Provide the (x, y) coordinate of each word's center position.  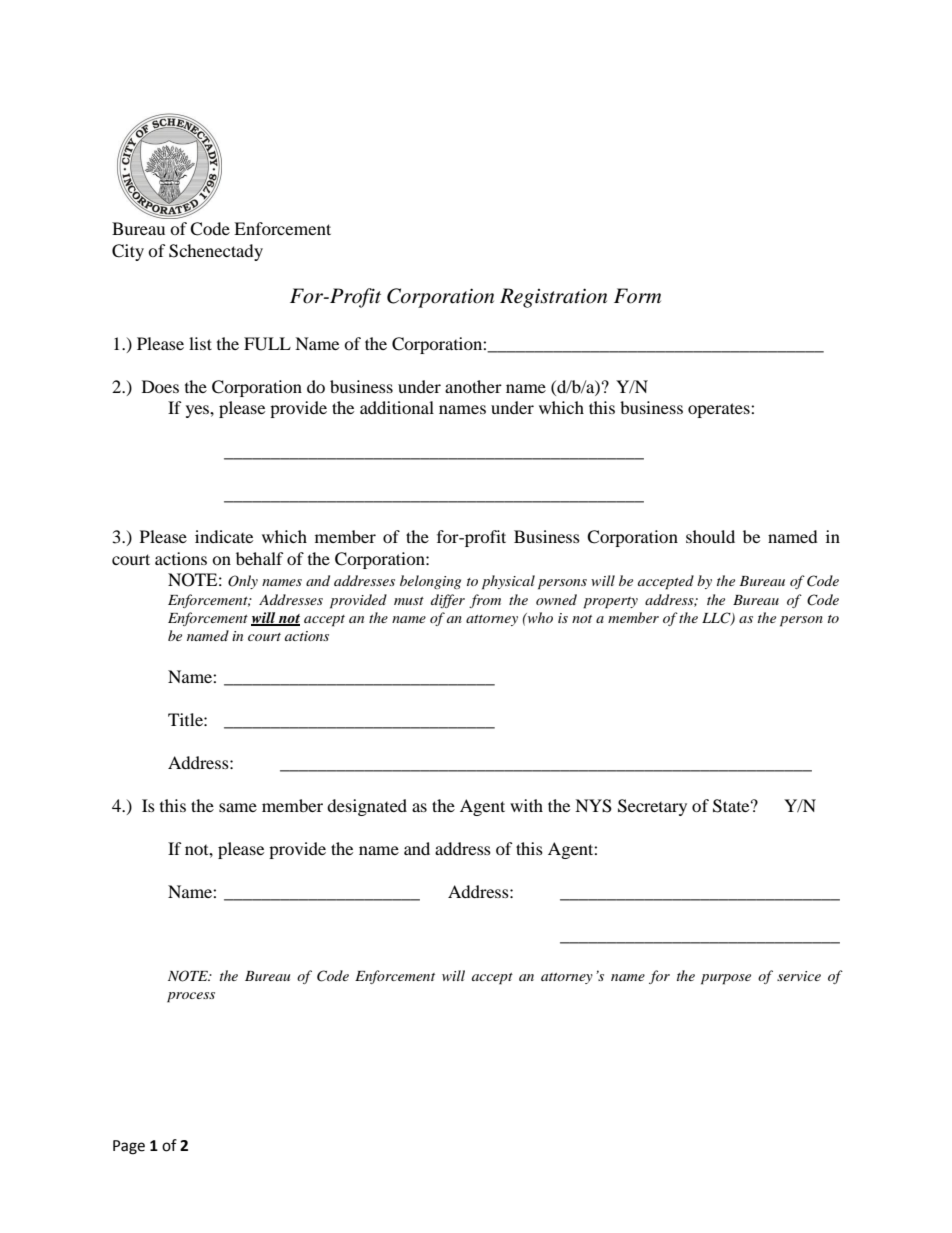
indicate (224, 536)
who (539, 617)
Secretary (652, 807)
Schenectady (216, 252)
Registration (553, 298)
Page (129, 1147)
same (238, 807)
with (526, 805)
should (710, 536)
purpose (726, 979)
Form (637, 296)
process (191, 997)
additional (397, 407)
